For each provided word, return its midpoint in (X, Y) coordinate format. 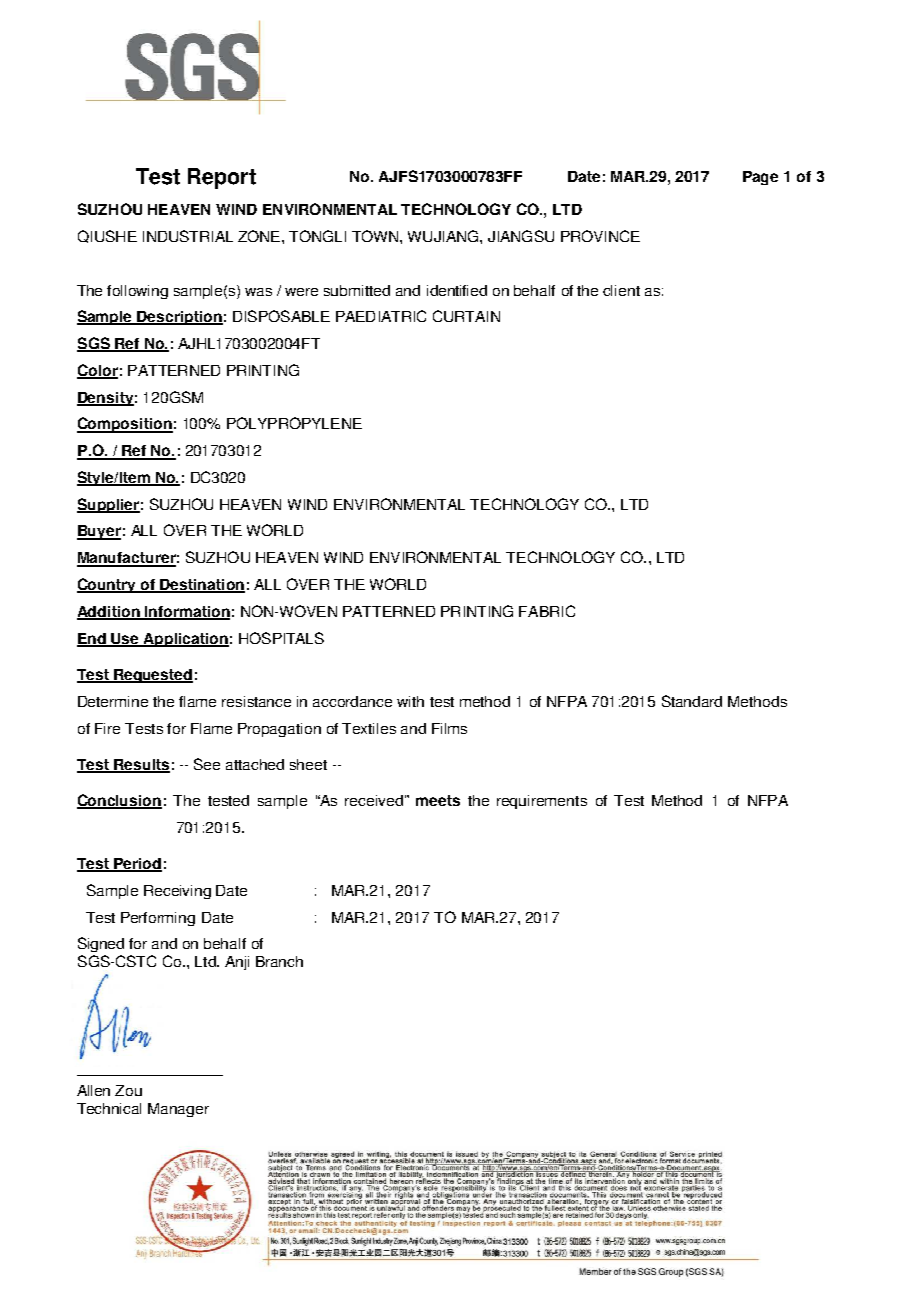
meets (438, 800)
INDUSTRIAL (188, 236)
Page (760, 178)
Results (141, 765)
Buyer (99, 532)
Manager (178, 1110)
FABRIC (547, 611)
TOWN (375, 236)
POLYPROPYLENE (294, 423)
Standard (692, 701)
